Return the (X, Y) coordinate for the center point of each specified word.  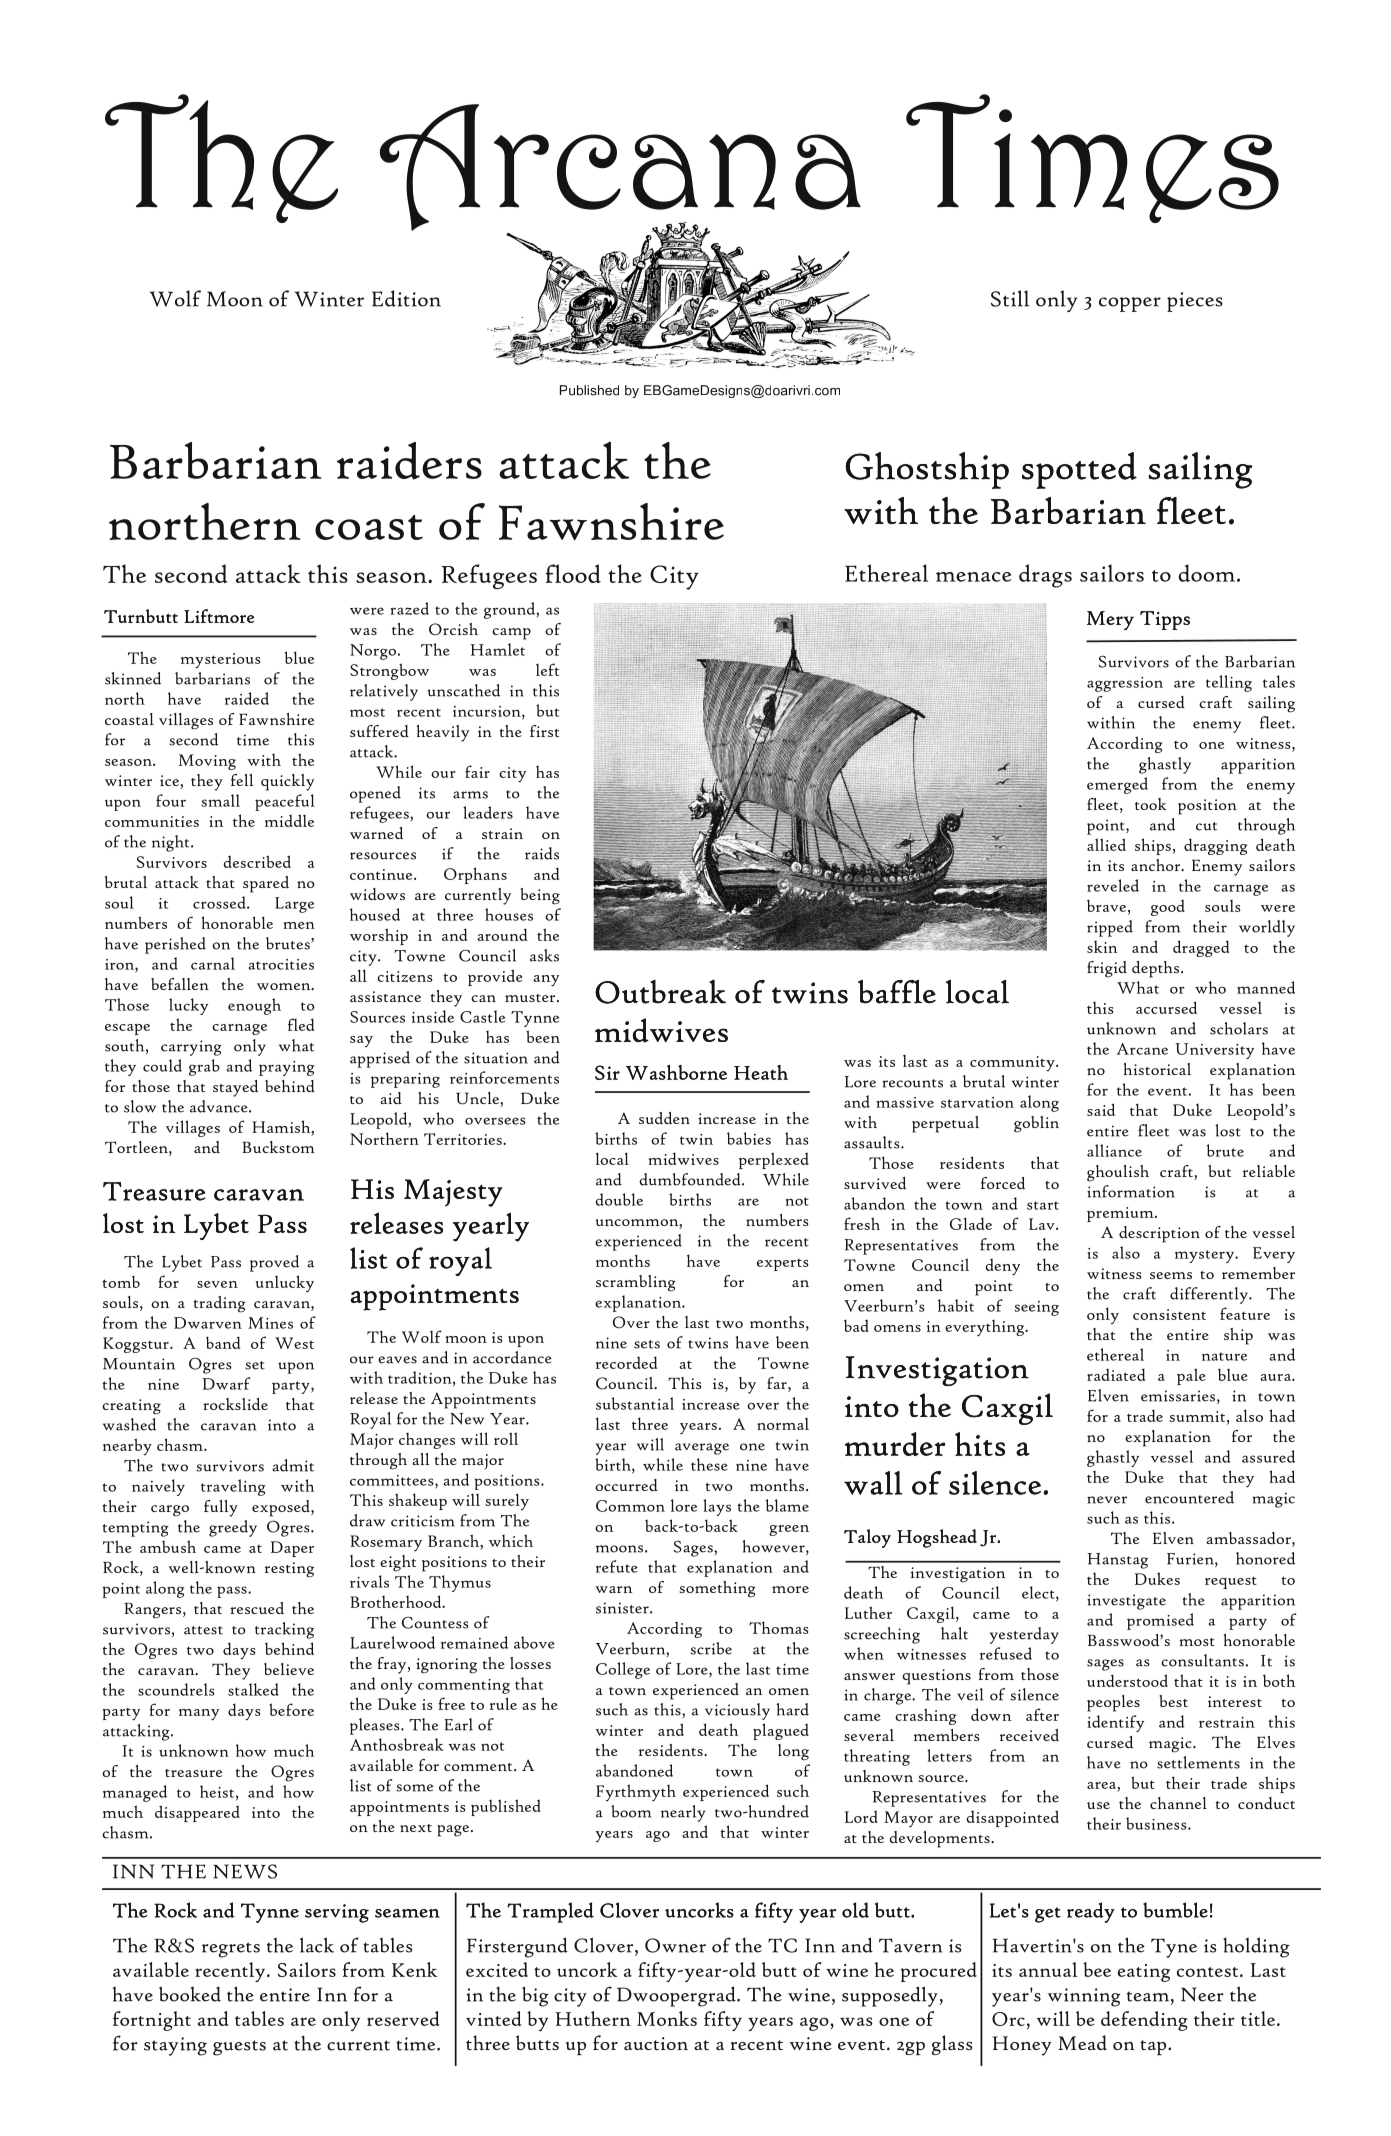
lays (717, 1507)
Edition (406, 298)
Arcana (620, 168)
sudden (664, 1118)
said (1101, 1109)
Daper (292, 1549)
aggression (1125, 684)
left (547, 669)
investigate (1126, 1602)
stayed (235, 1088)
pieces (1195, 302)
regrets (231, 1950)
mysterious (221, 660)
